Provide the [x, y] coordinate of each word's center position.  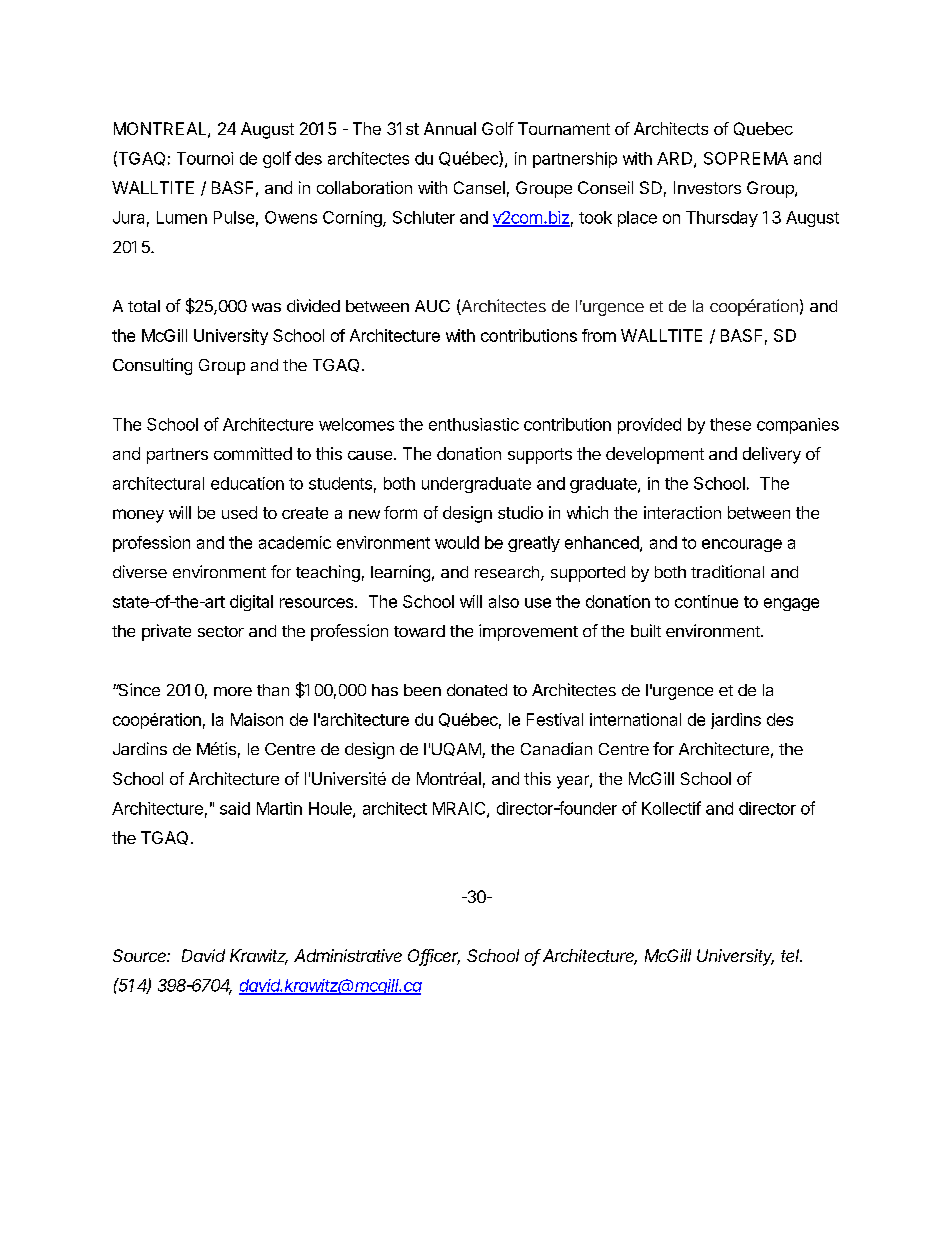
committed [253, 453]
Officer [434, 957]
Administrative [348, 955]
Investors [707, 187]
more [233, 691]
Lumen [182, 217]
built [646, 630]
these [730, 424]
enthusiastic [474, 424]
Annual [450, 128]
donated [477, 690]
